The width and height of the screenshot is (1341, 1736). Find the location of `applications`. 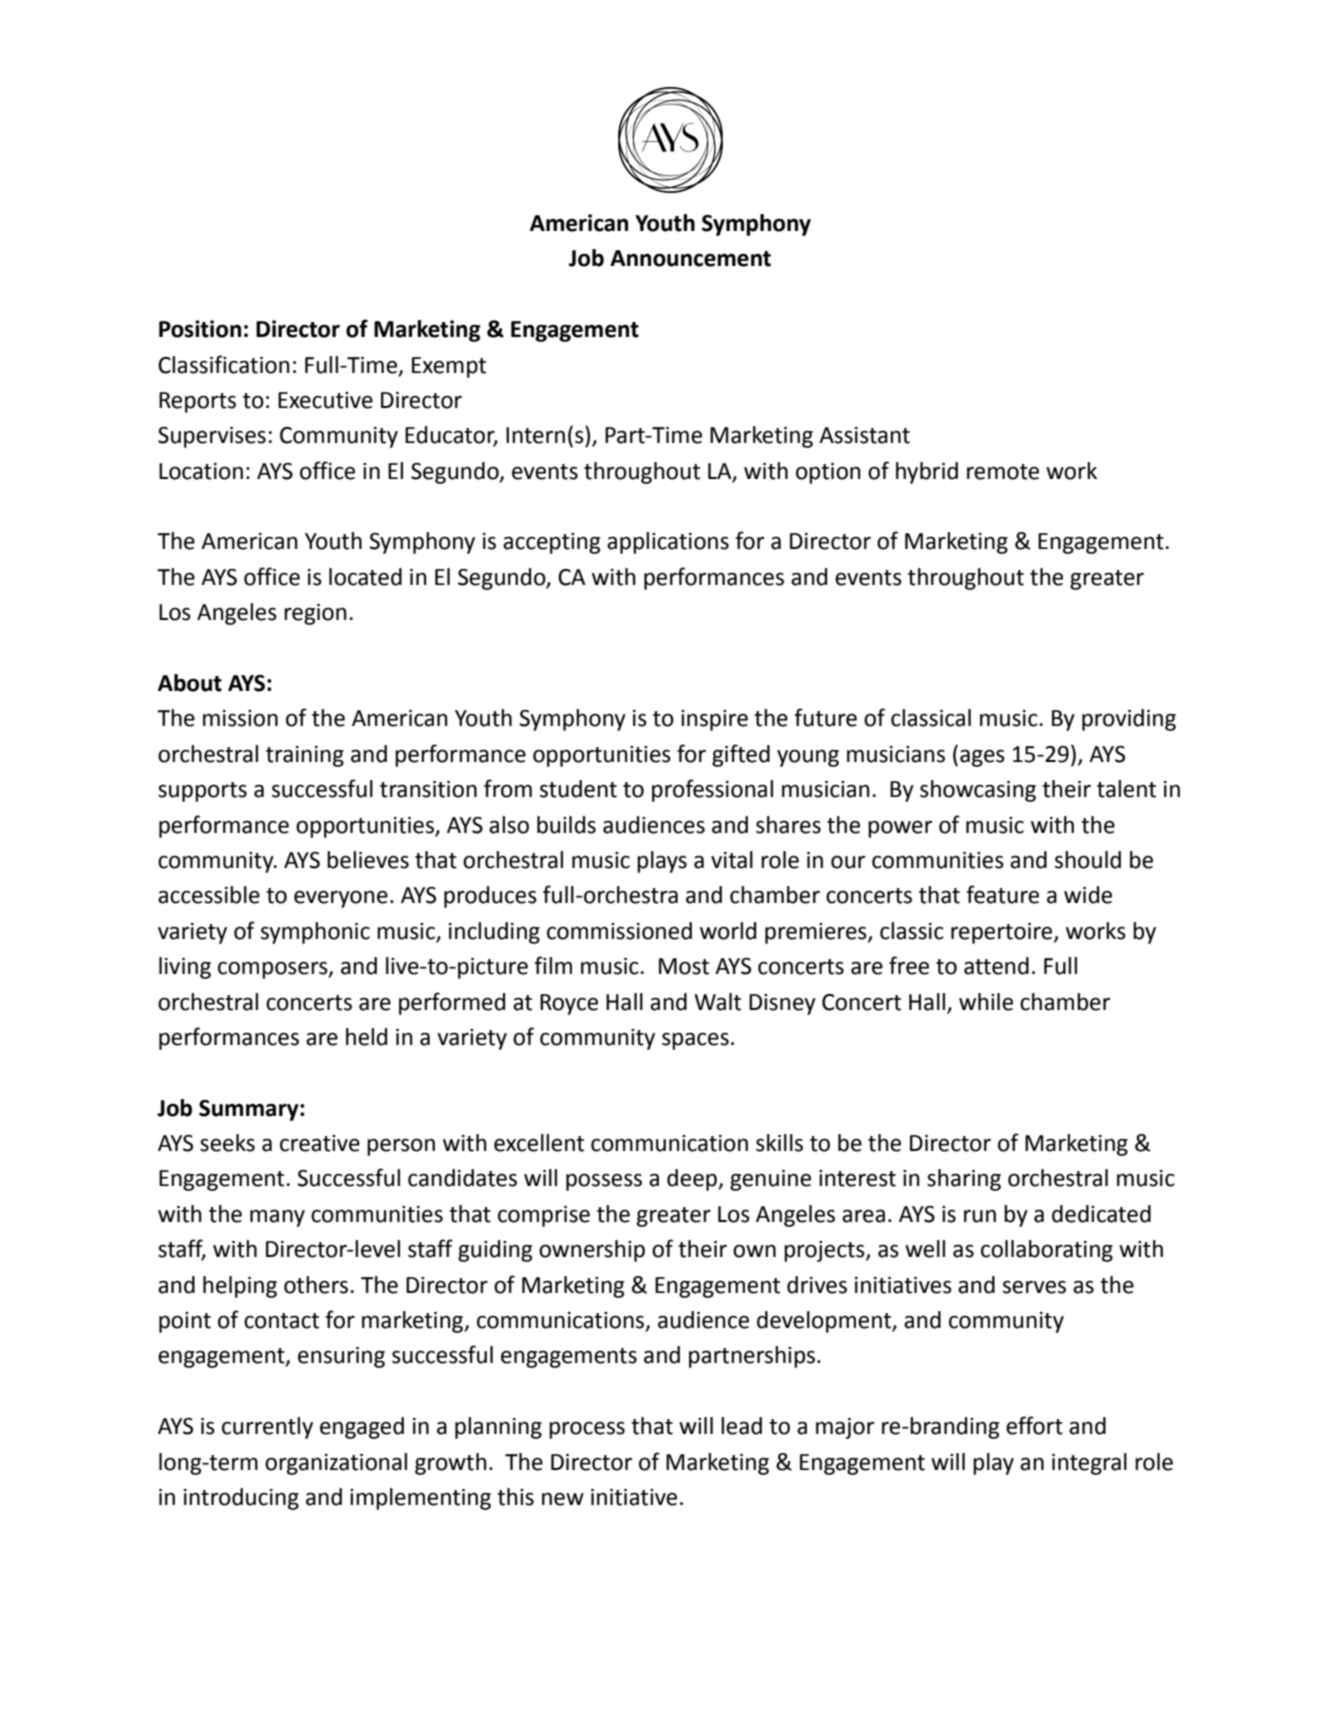

applications is located at coordinates (668, 543).
